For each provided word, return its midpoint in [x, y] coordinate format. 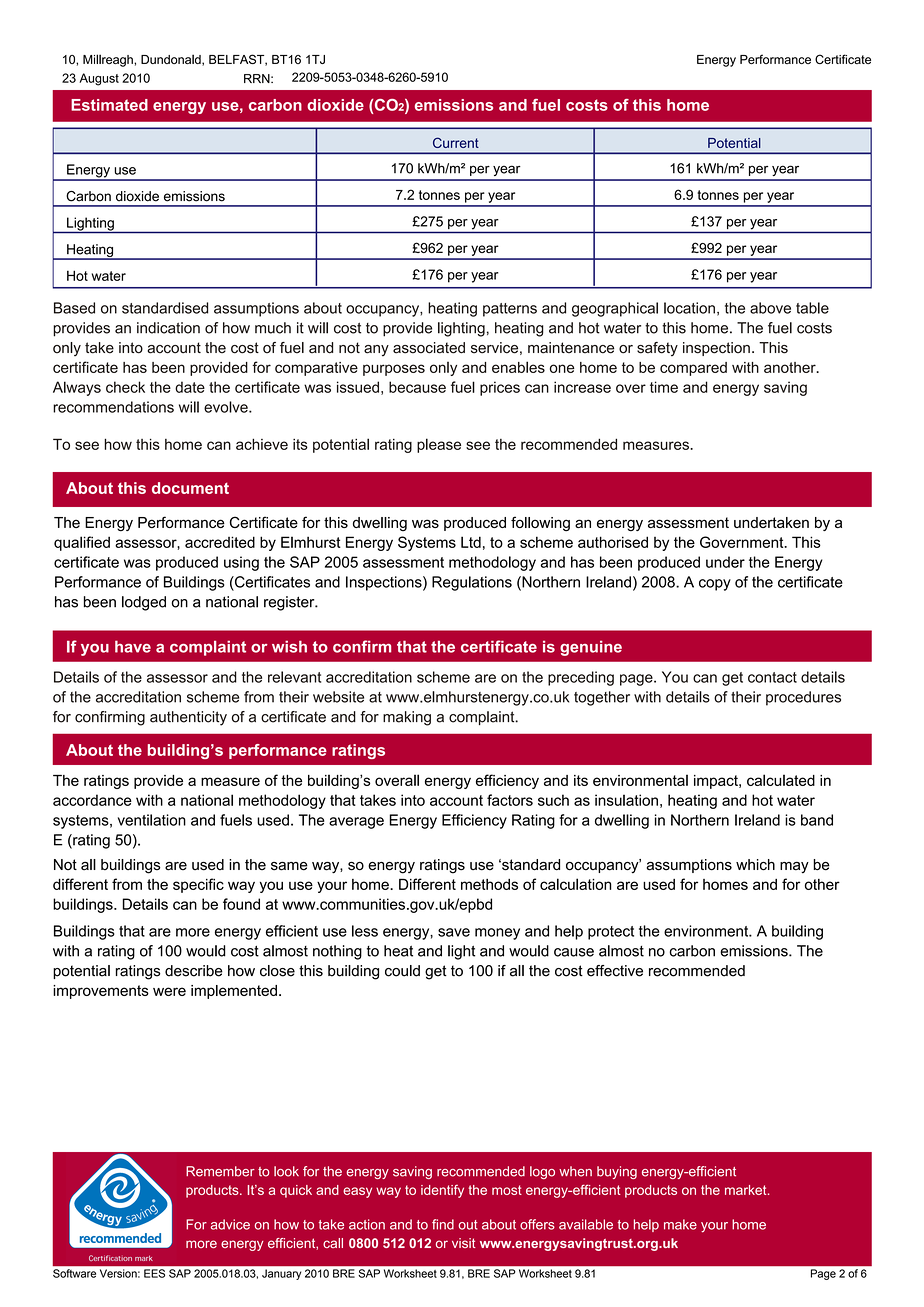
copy [715, 585]
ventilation [152, 820]
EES [154, 1273]
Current [456, 142]
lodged [144, 603]
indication [168, 328]
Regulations [472, 583]
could [402, 971]
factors [510, 800]
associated [429, 348]
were [169, 991]
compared [693, 369]
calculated [781, 780]
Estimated [109, 105]
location [689, 308]
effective [615, 971]
